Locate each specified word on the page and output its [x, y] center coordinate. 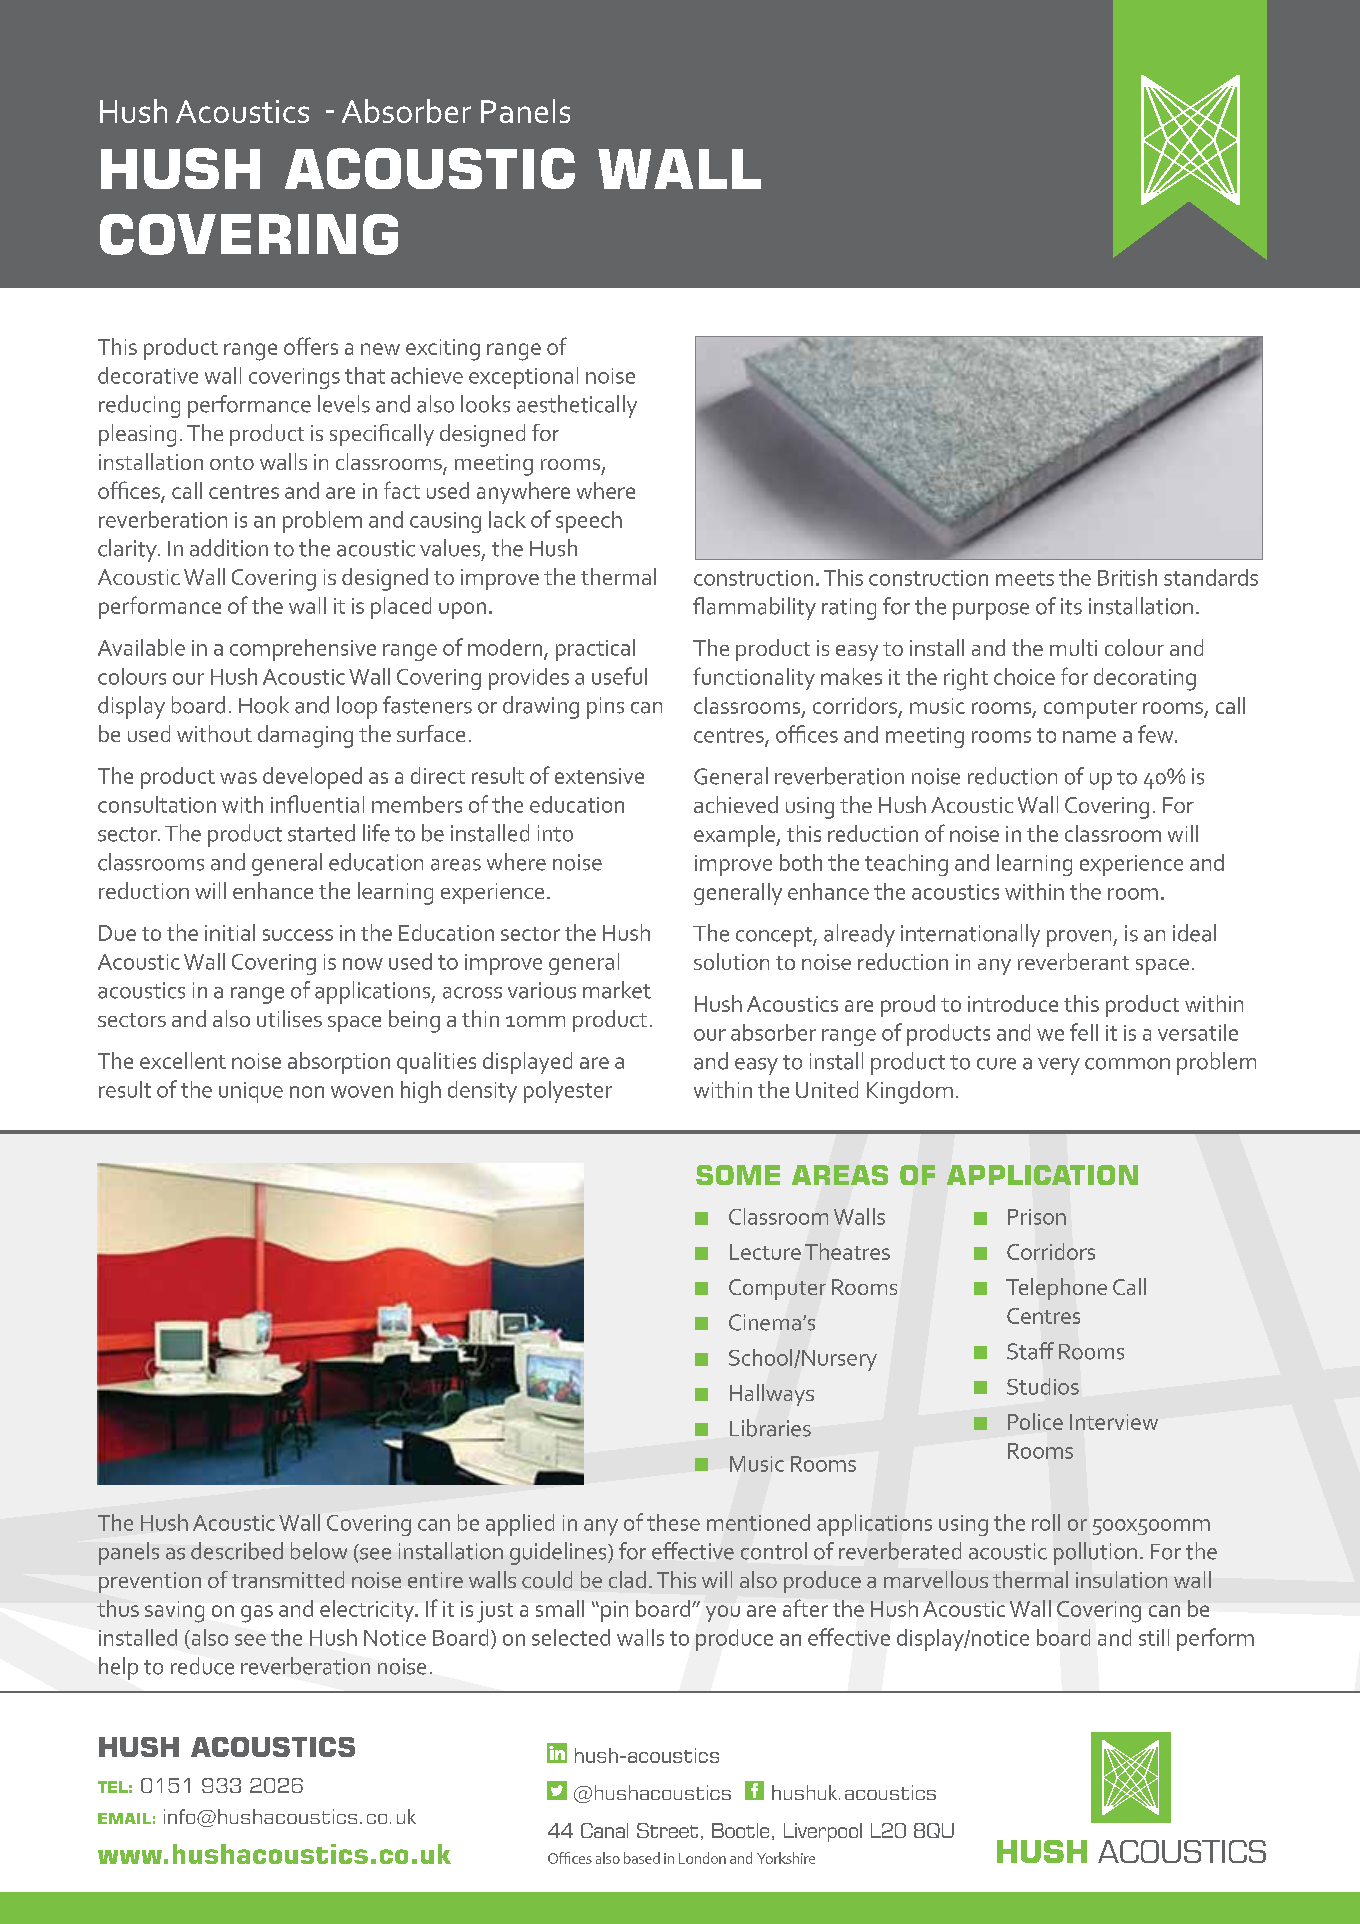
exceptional [523, 378]
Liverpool [823, 1832]
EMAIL [124, 1818]
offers [311, 346]
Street [667, 1830]
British [1127, 577]
